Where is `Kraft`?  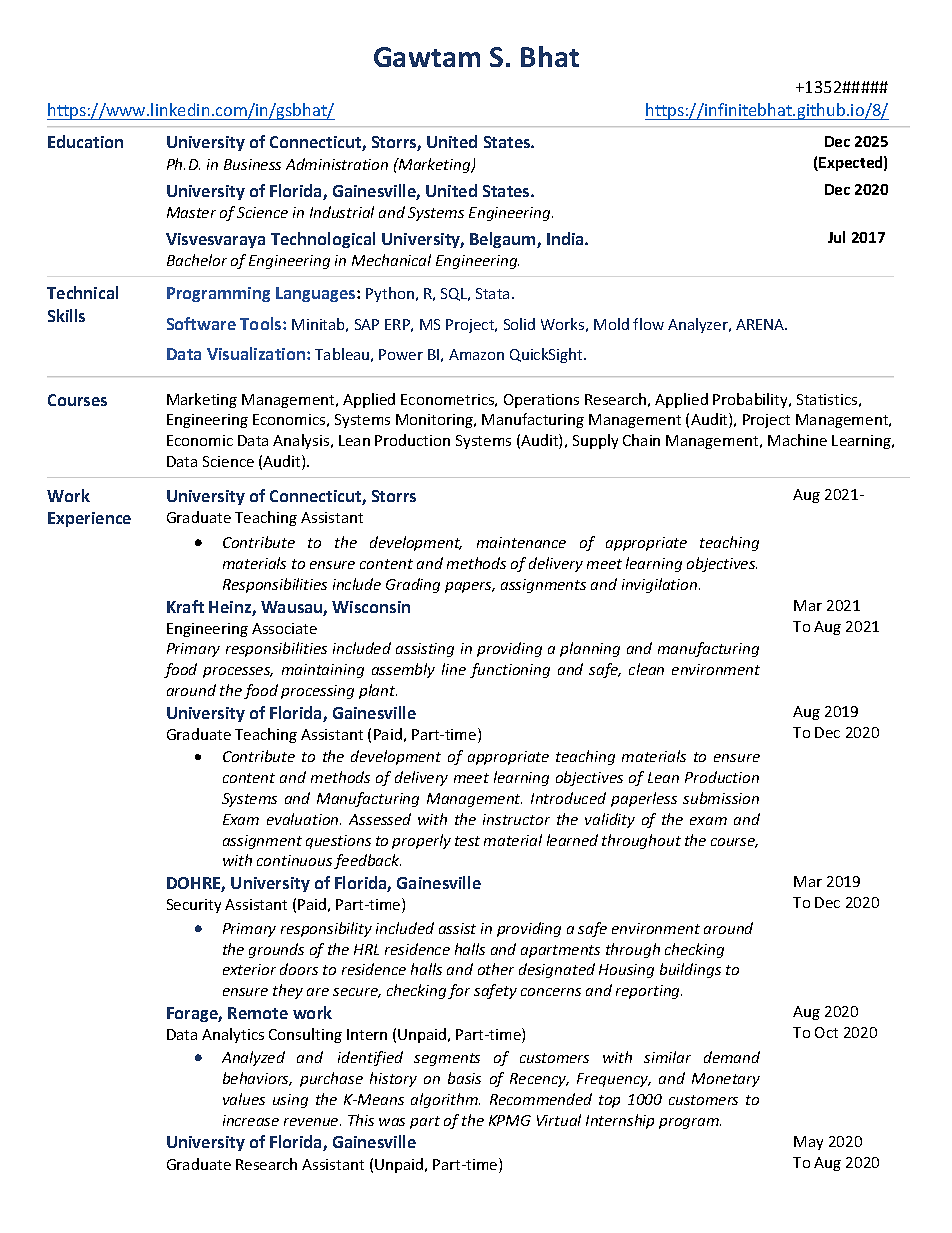 Kraft is located at coordinates (185, 606).
